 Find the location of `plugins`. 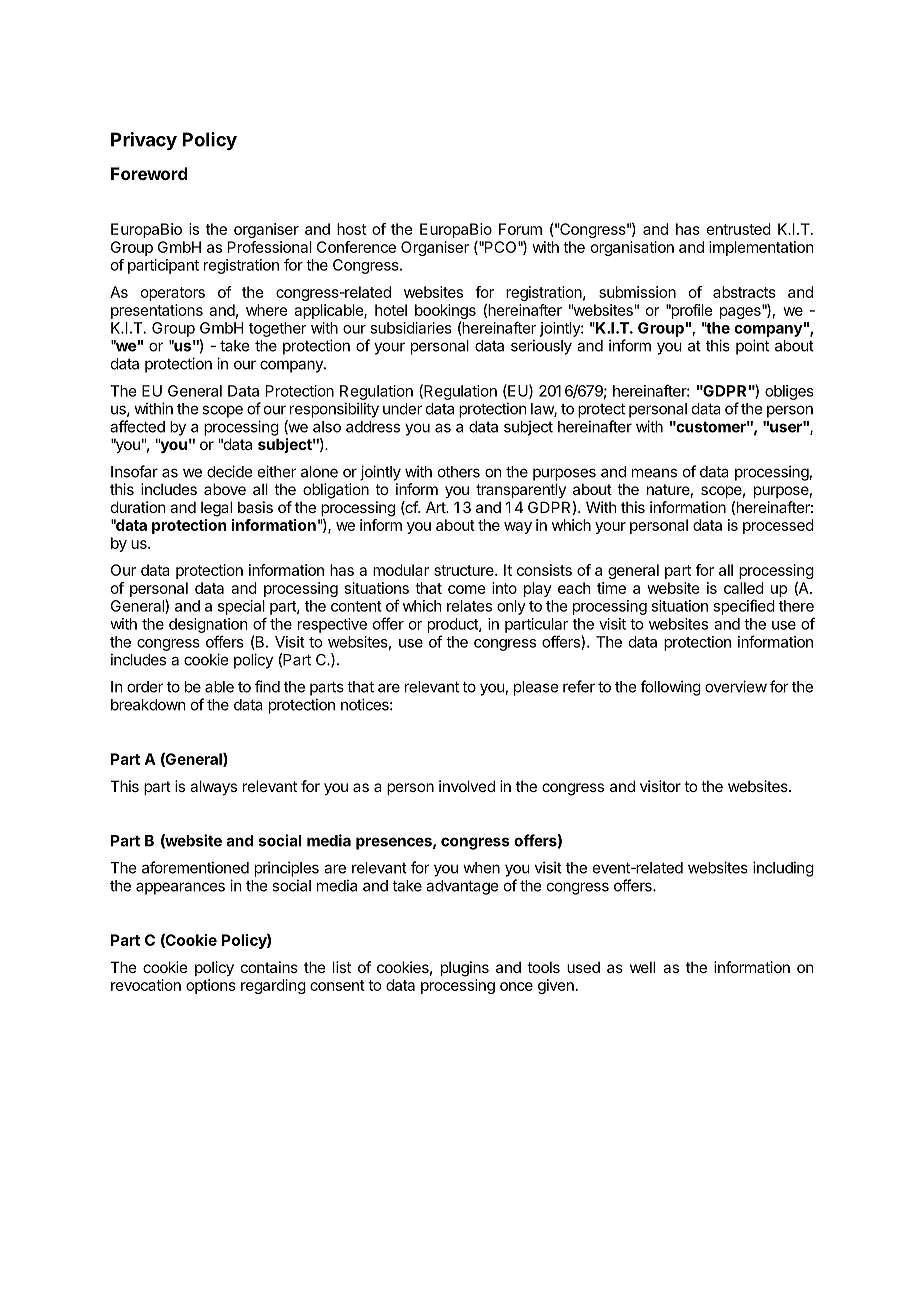

plugins is located at coordinates (465, 969).
